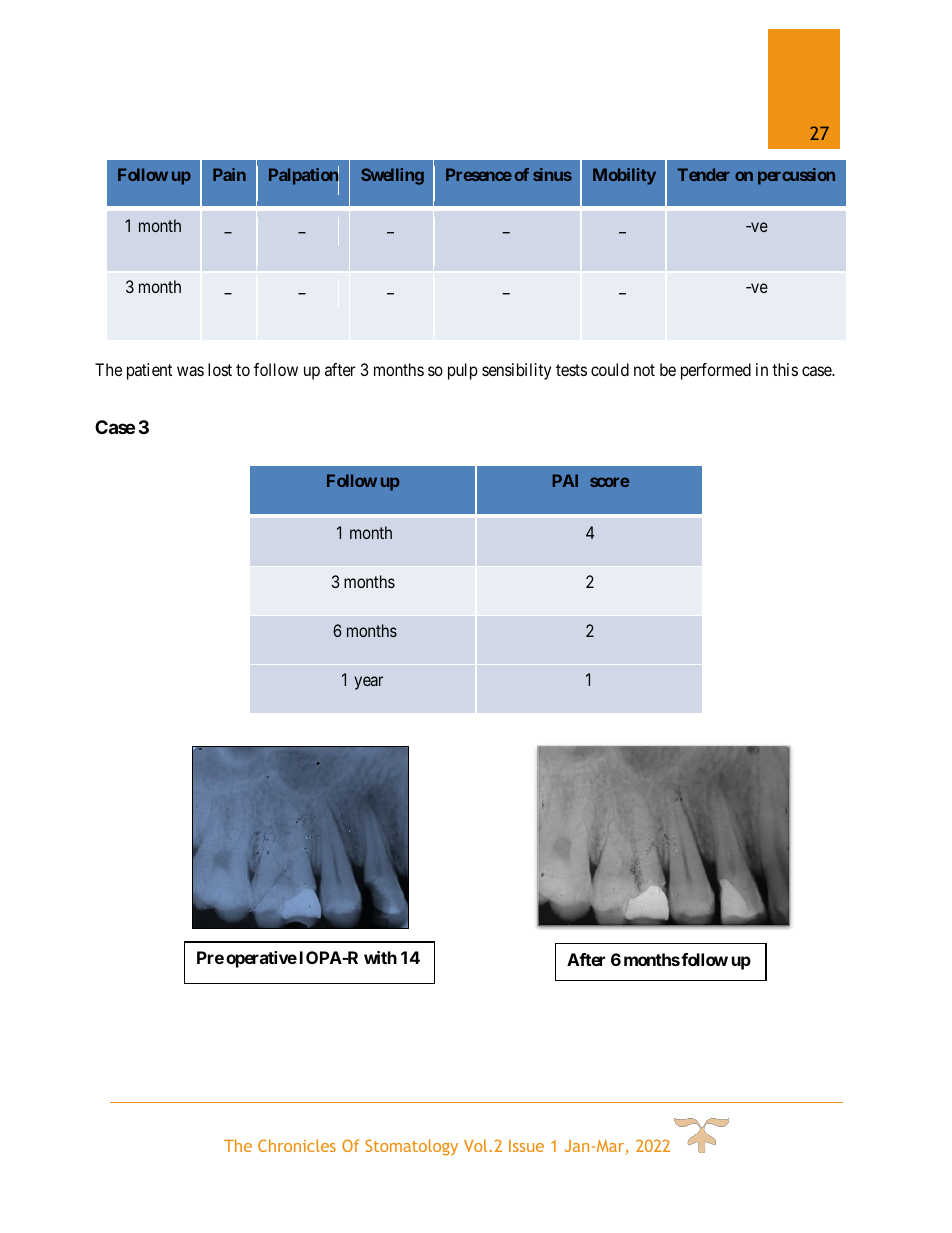 Image resolution: width=952 pixels, height=1233 pixels. What do you see at coordinates (229, 174) in the image?
I see `Pain` at bounding box center [229, 174].
